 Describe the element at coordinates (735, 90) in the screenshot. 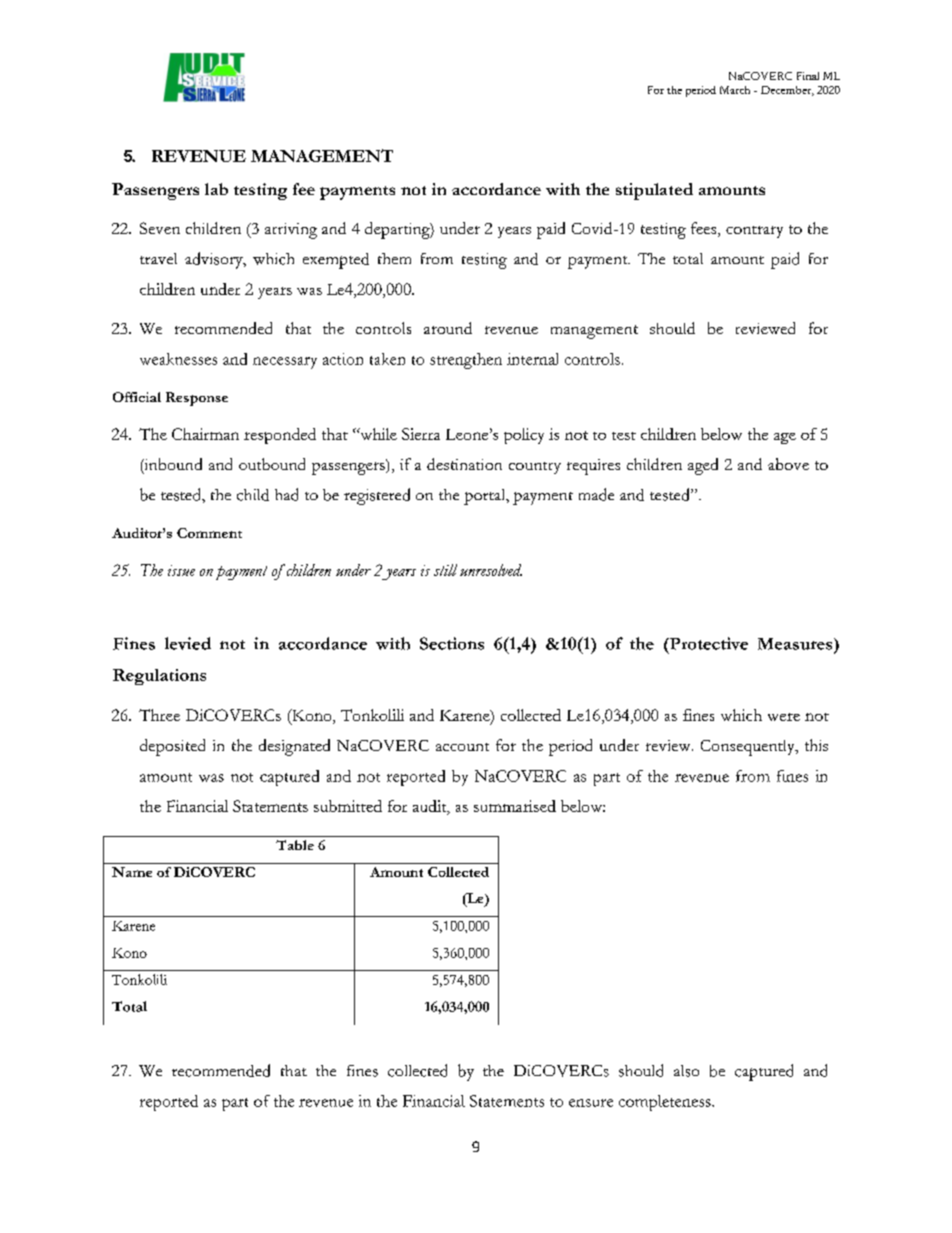

I see `March` at that location.
